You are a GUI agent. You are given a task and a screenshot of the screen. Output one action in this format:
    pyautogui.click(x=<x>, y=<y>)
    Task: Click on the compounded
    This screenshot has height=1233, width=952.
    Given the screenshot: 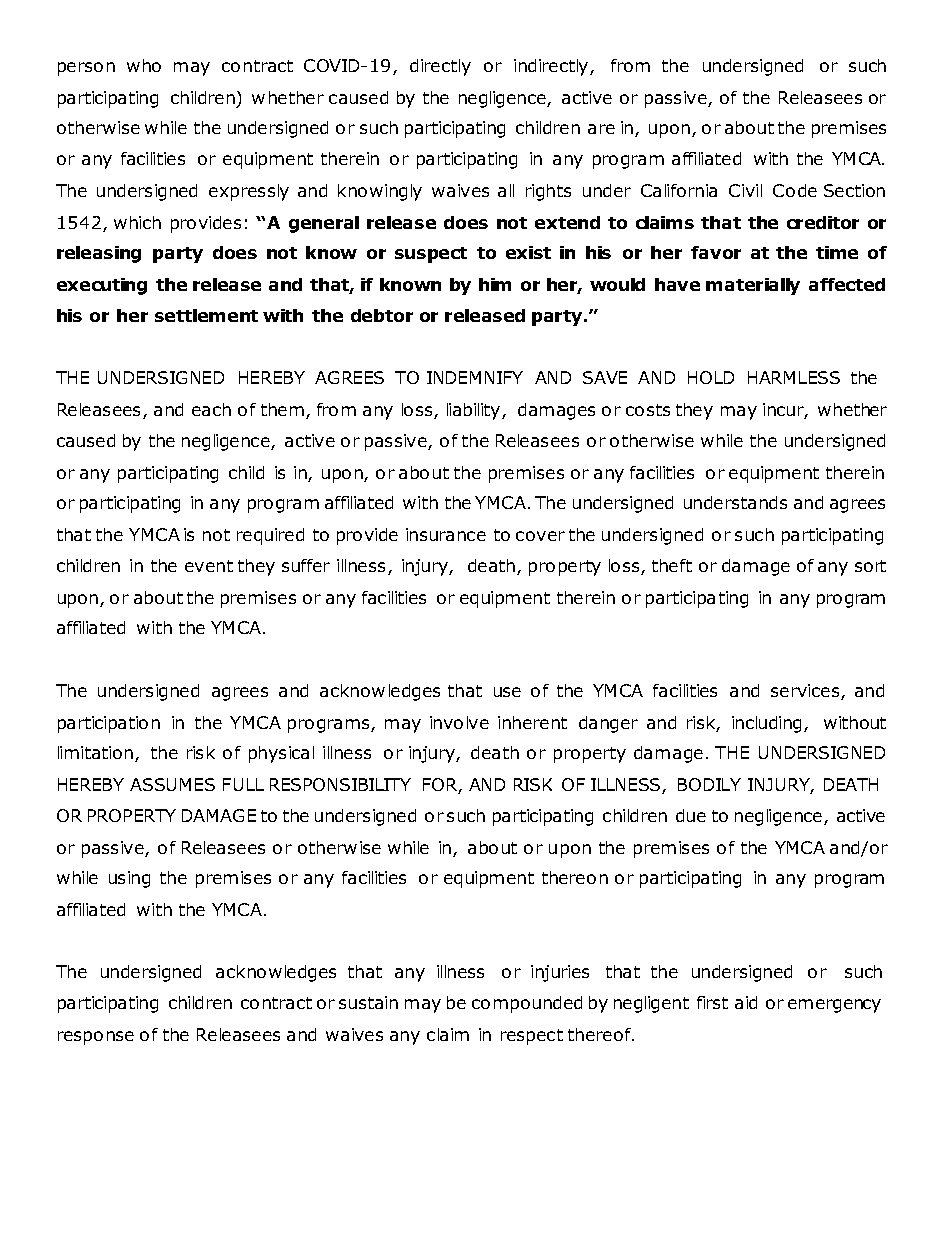 What is the action you would take?
    pyautogui.click(x=527, y=1004)
